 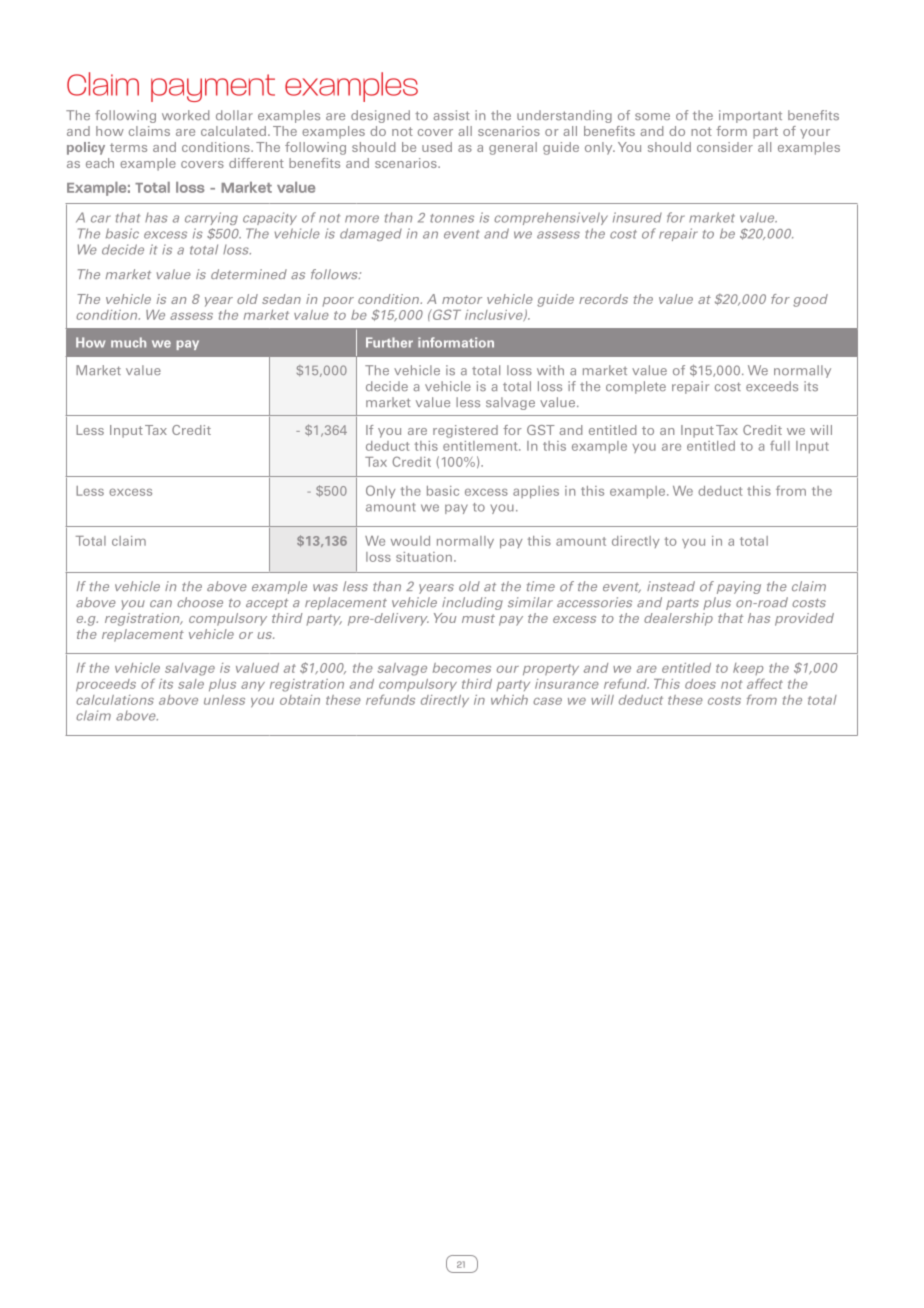 I want to click on sale, so click(x=191, y=684).
